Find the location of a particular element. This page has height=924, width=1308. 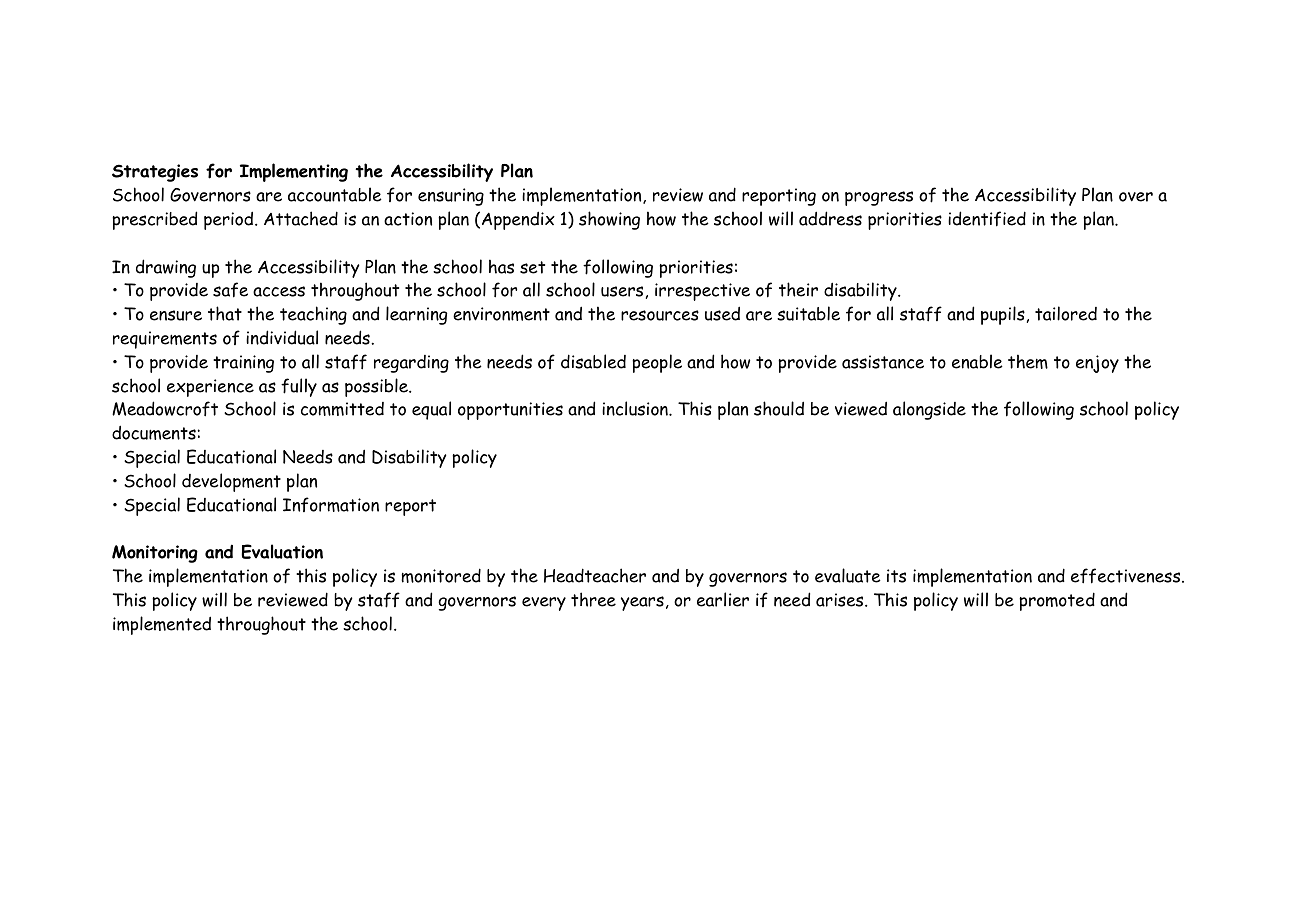

years is located at coordinates (642, 603).
